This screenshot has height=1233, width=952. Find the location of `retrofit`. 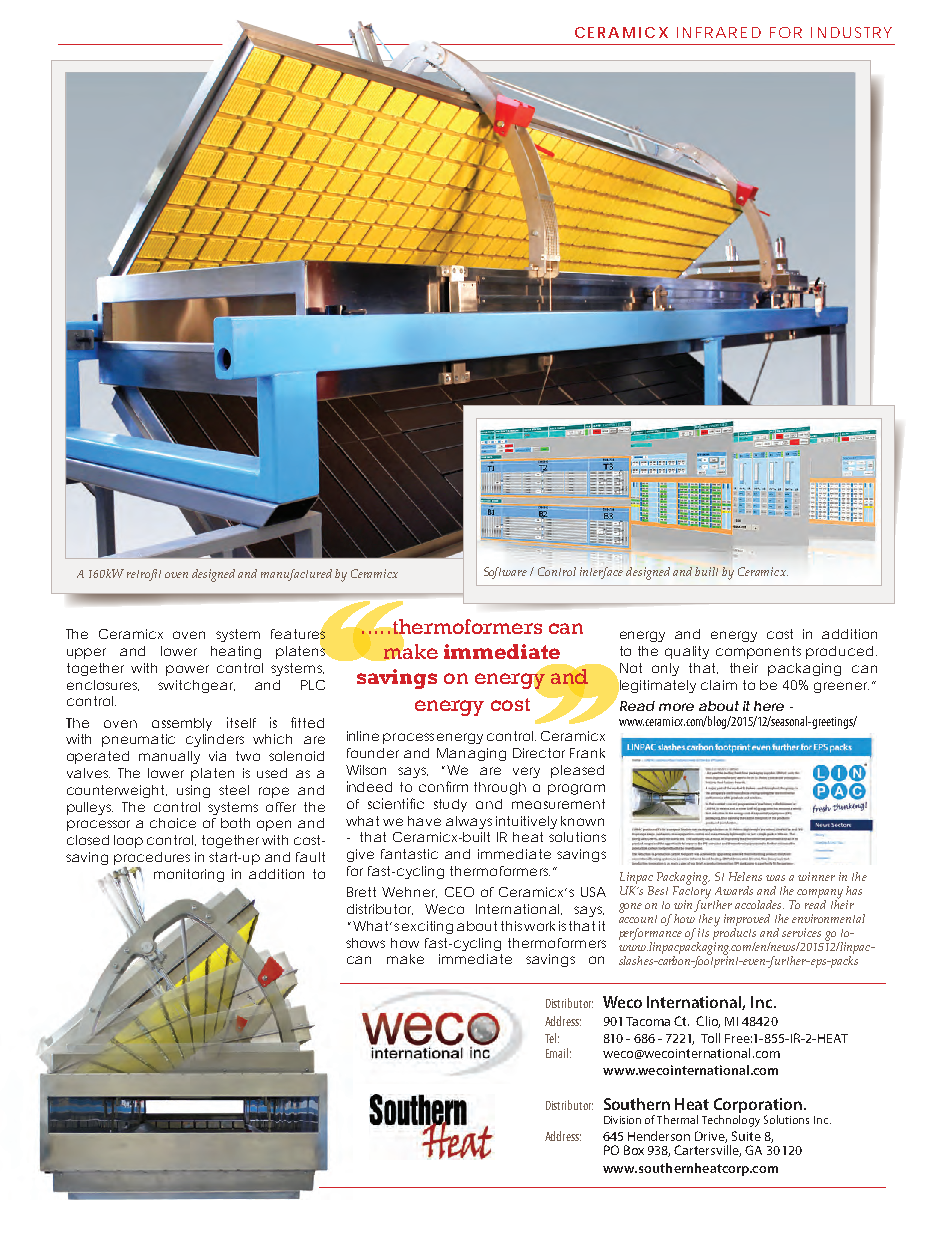

retrofit is located at coordinates (144, 575).
